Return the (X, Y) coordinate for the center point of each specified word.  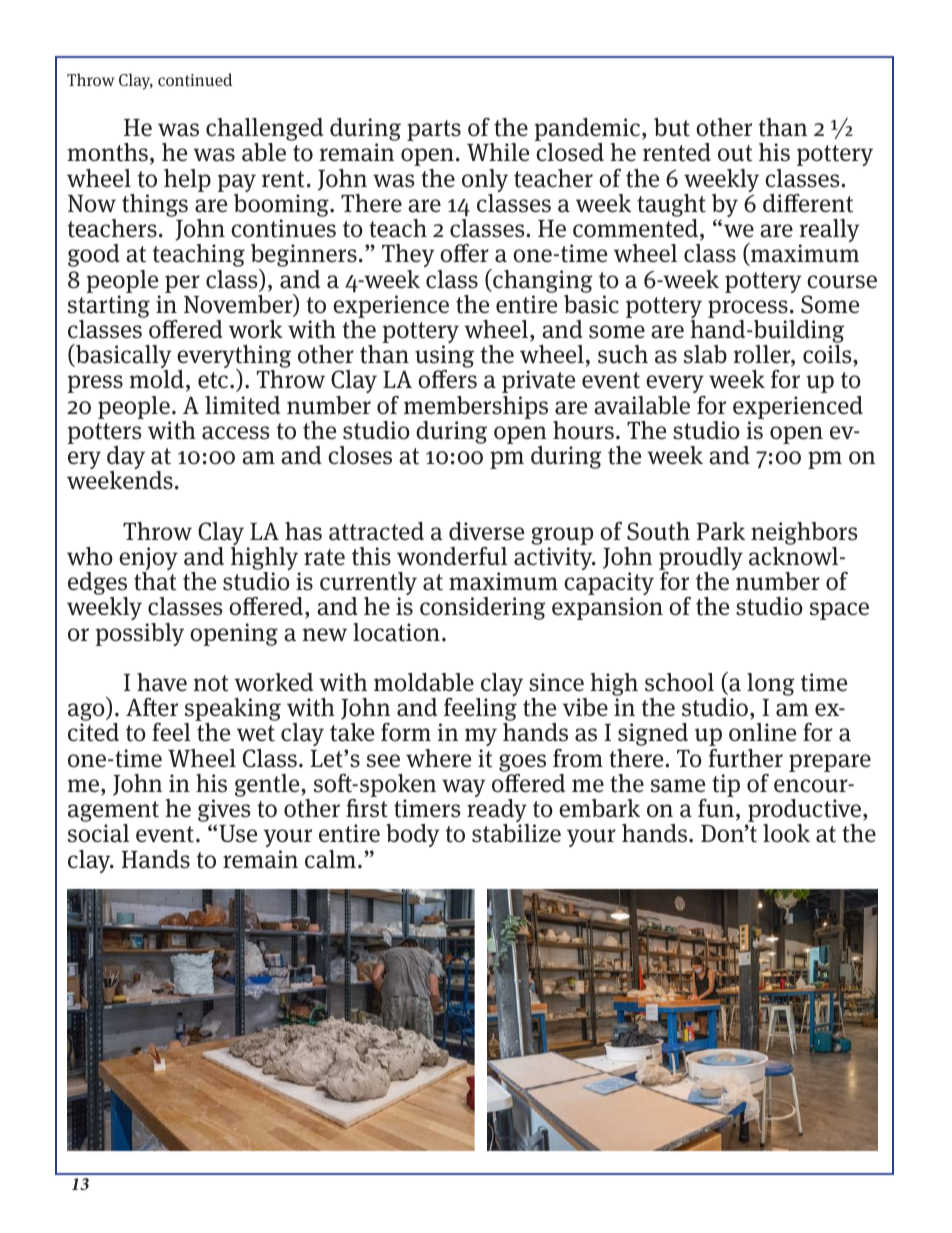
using (444, 358)
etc (214, 380)
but (672, 127)
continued (195, 79)
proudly (701, 560)
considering (483, 608)
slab (705, 354)
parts (434, 130)
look (786, 833)
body (413, 835)
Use (238, 834)
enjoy (148, 560)
